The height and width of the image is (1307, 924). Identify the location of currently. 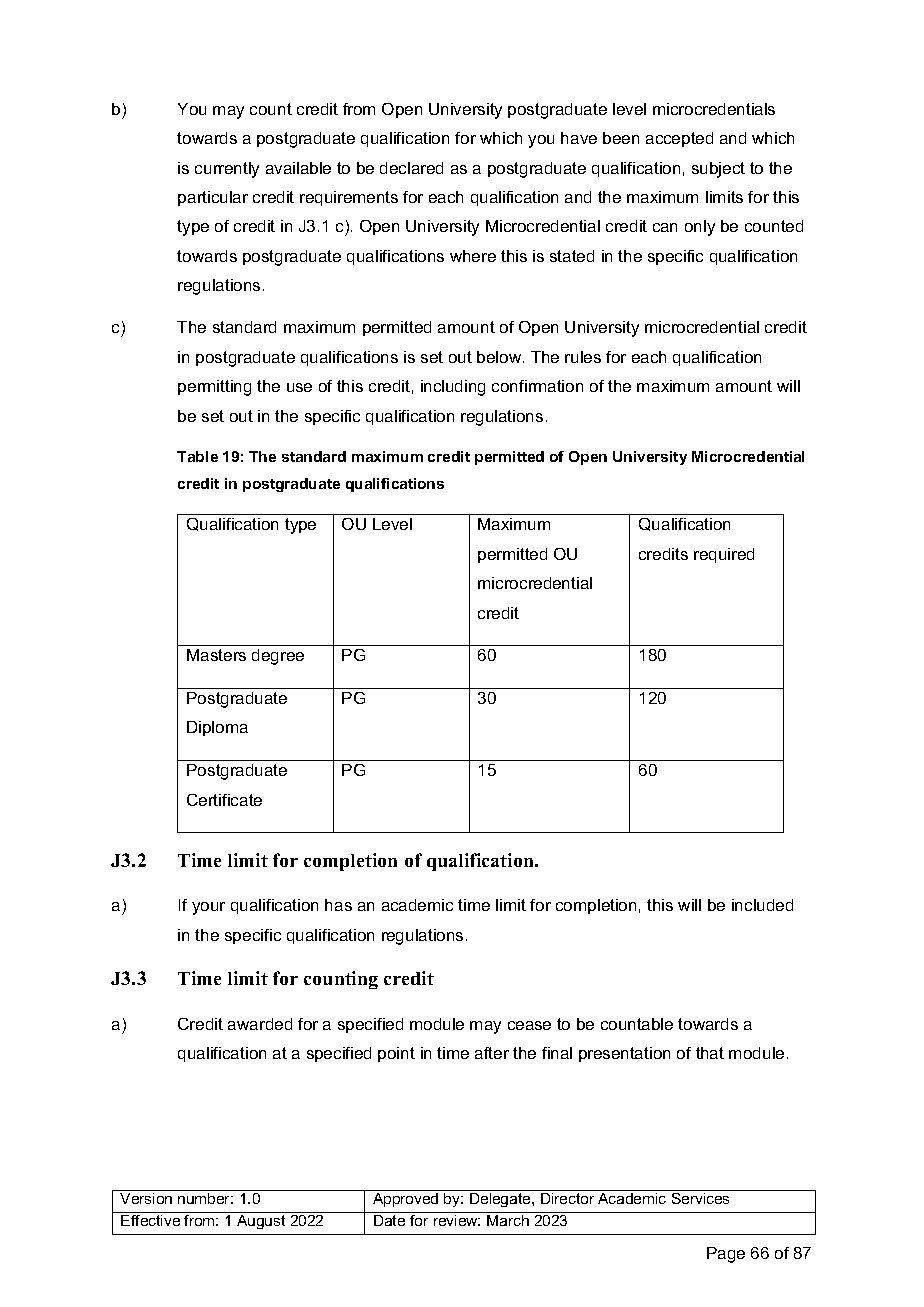
(227, 170).
